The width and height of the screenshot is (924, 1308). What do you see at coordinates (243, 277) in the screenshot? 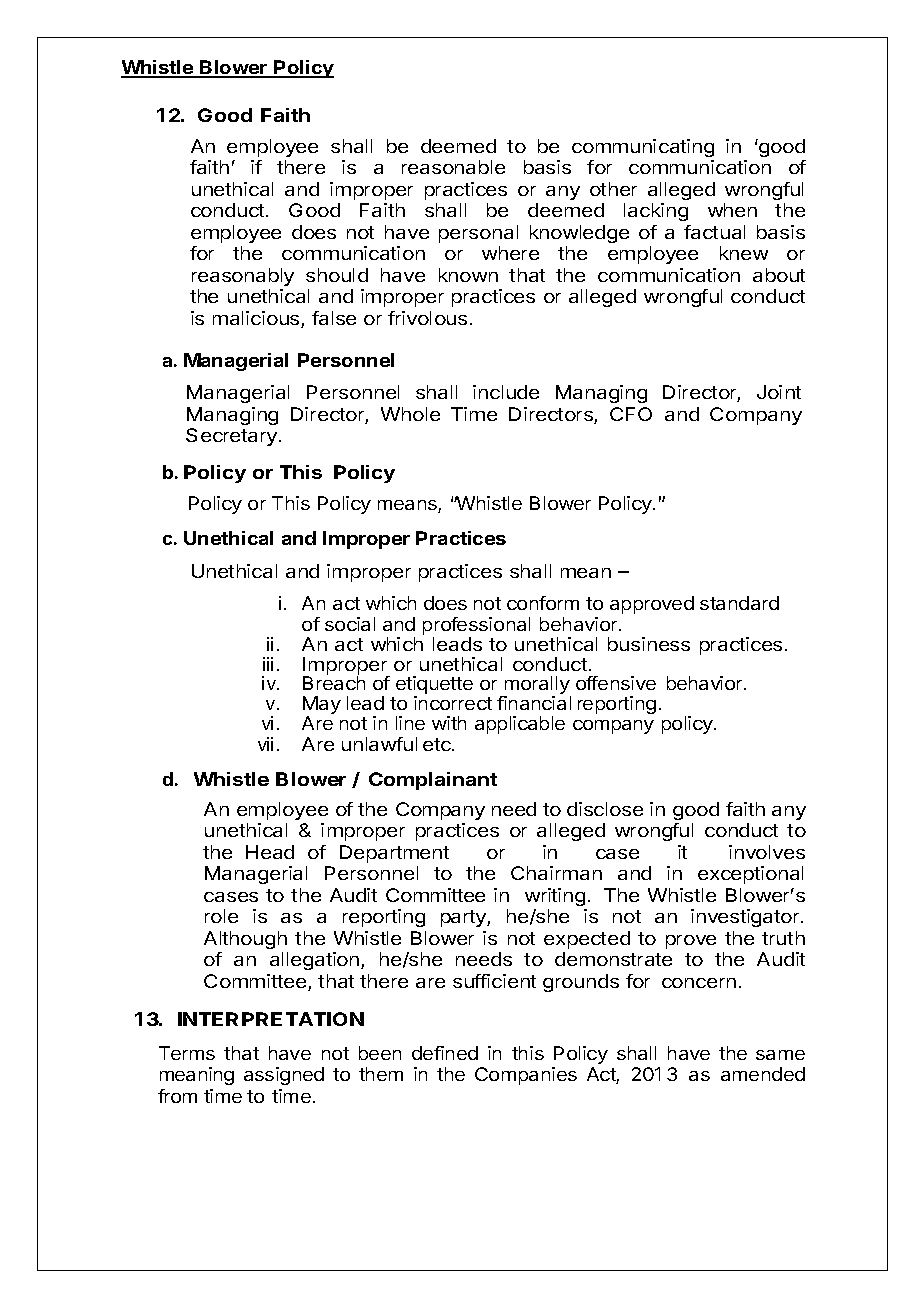
I see `reasonably` at bounding box center [243, 277].
